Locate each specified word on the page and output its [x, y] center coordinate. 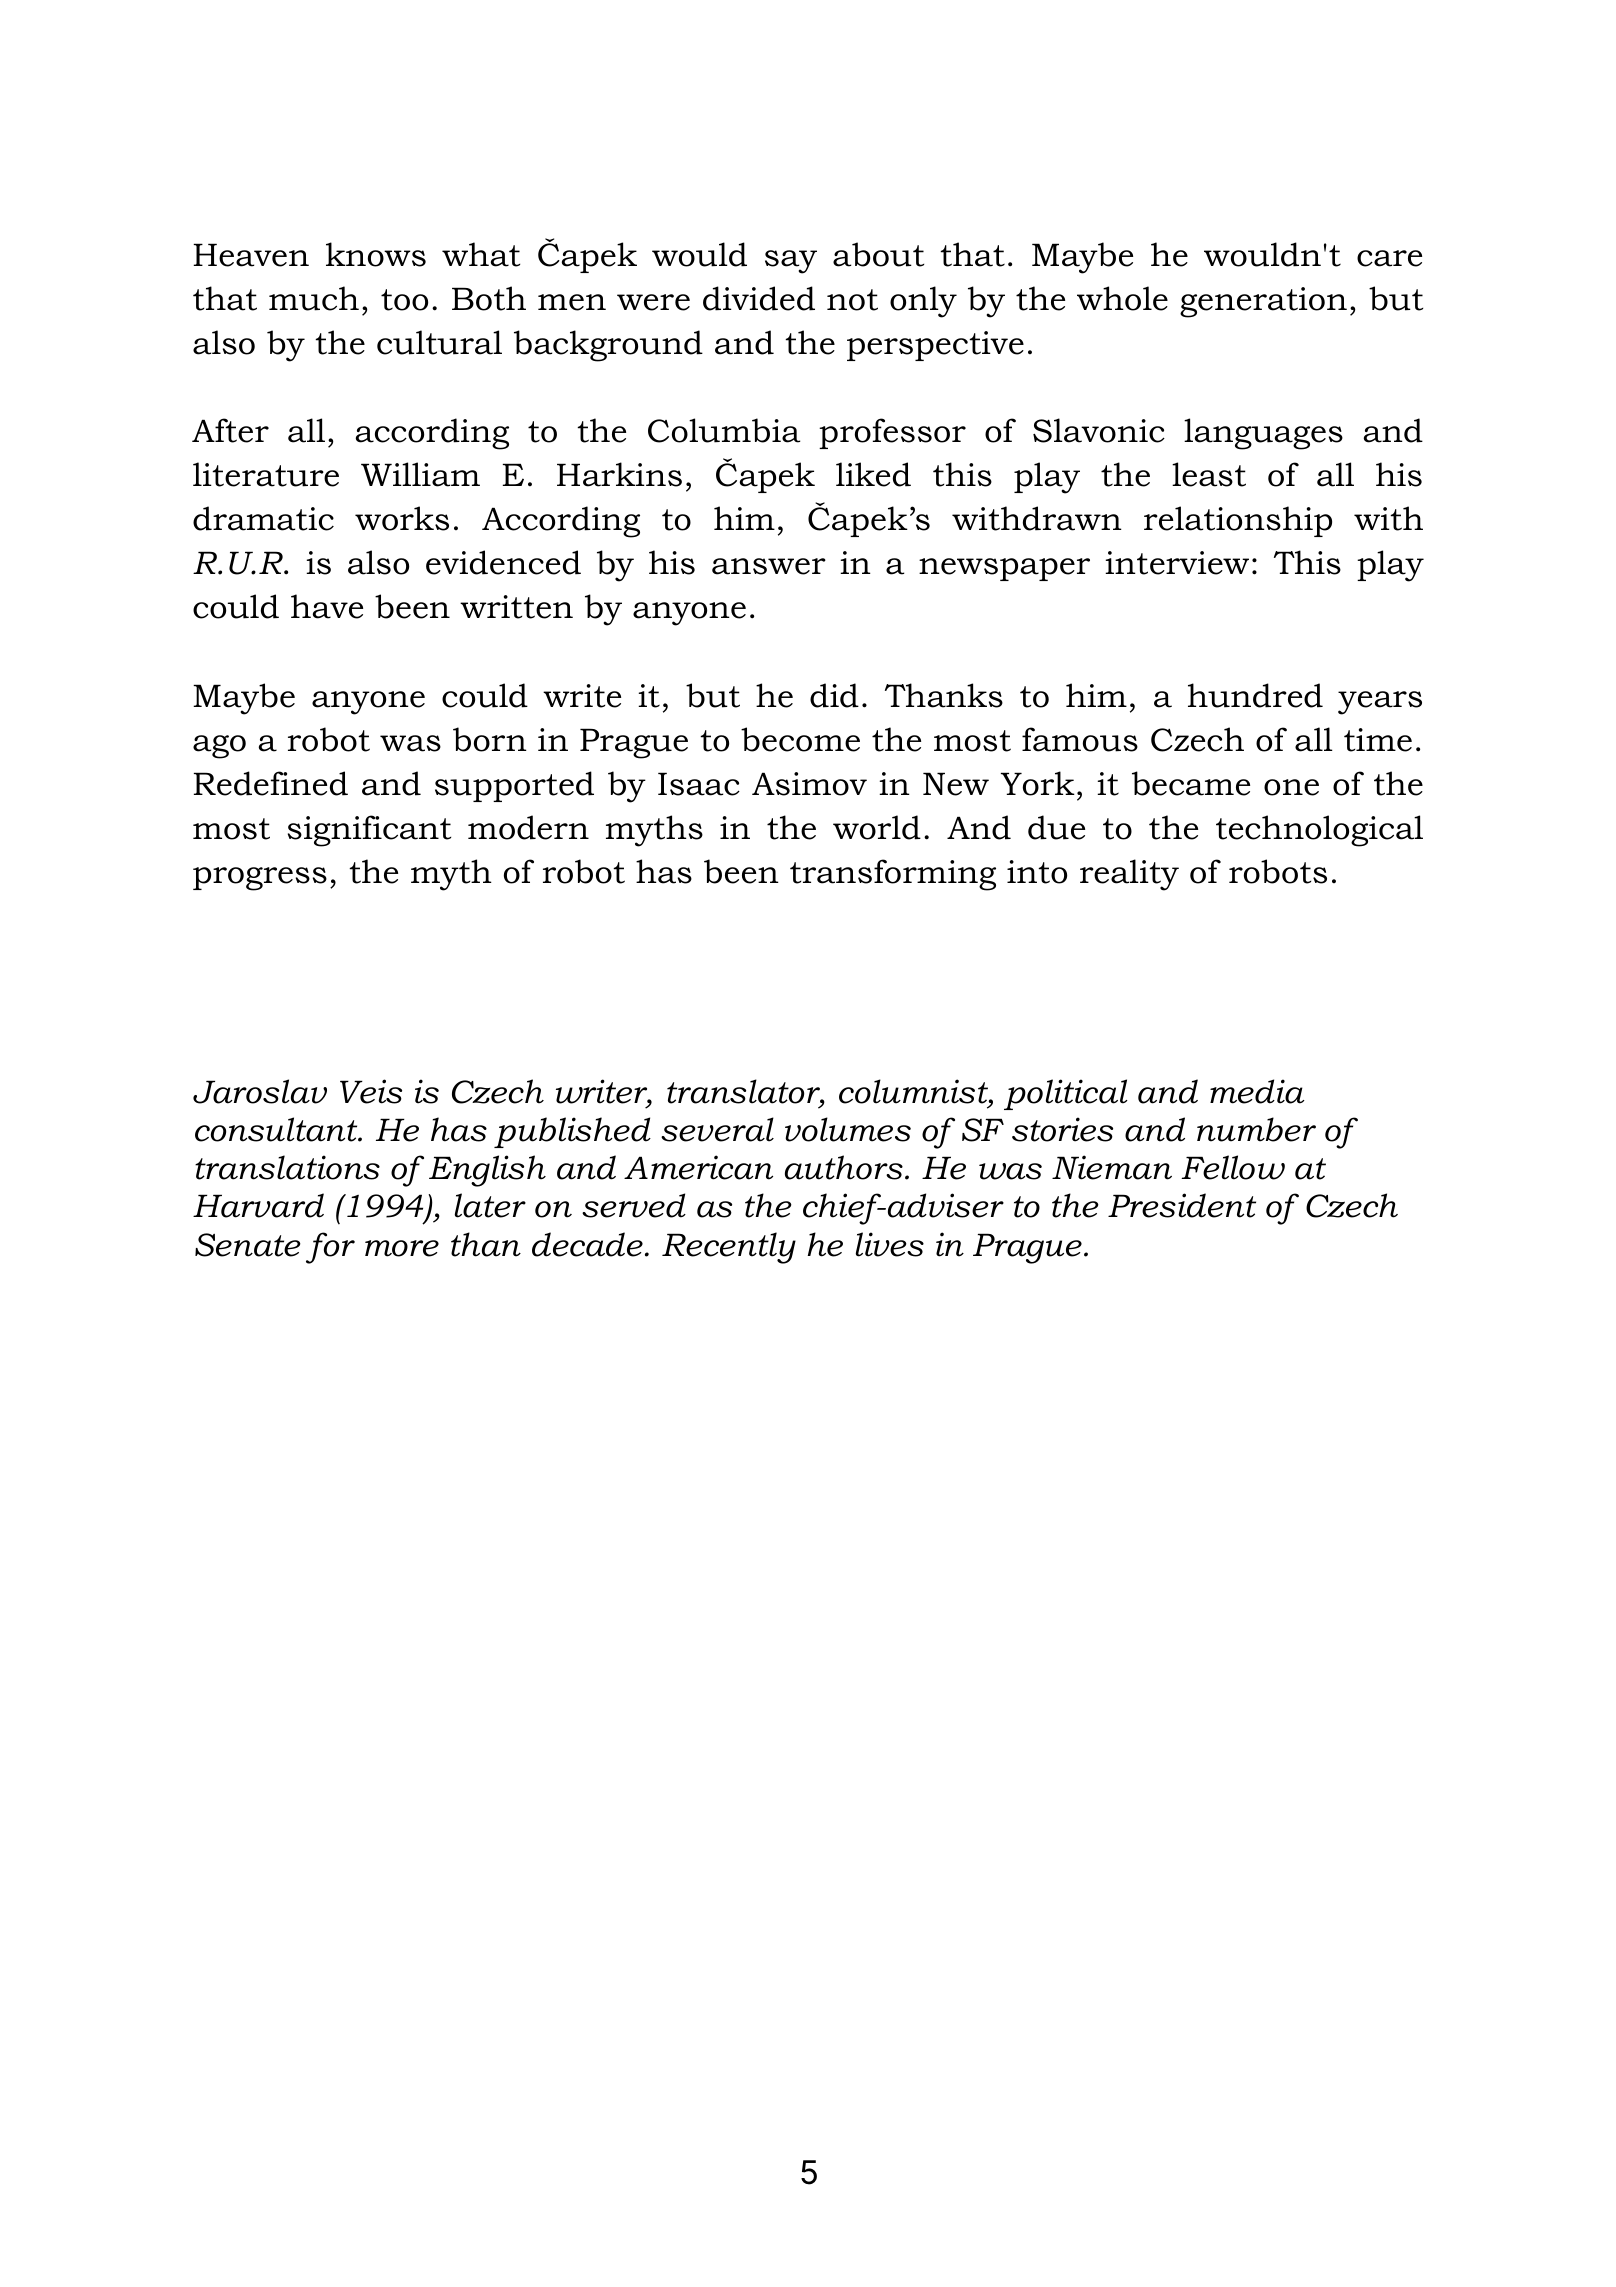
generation [1263, 302]
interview [1177, 563]
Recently [729, 1248]
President [1182, 1205]
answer [769, 566]
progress [260, 879]
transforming [893, 875]
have [327, 606]
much [314, 298]
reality [1129, 875]
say [791, 262]
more [402, 1248]
